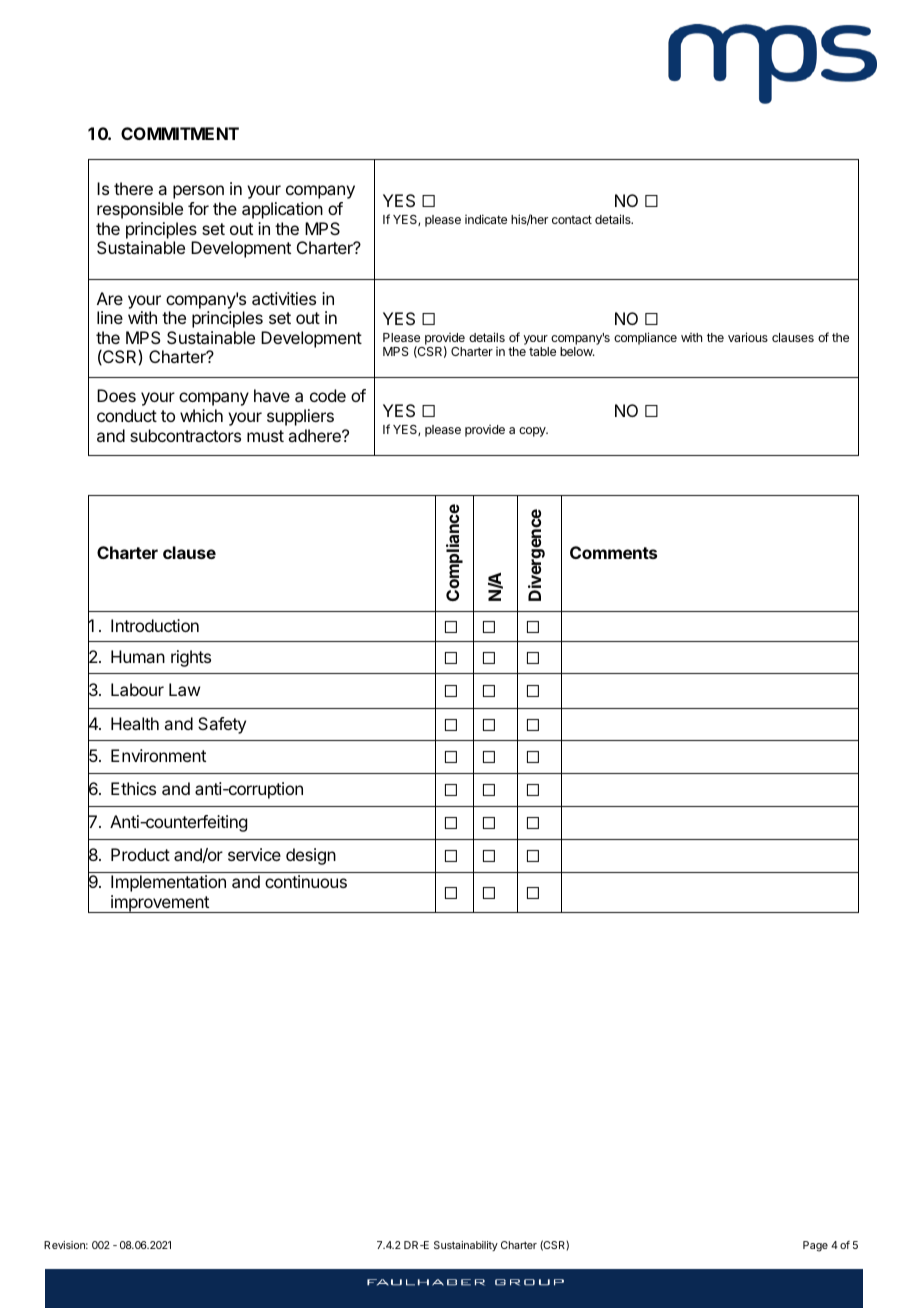  What do you see at coordinates (198, 192) in the image?
I see `person` at bounding box center [198, 192].
